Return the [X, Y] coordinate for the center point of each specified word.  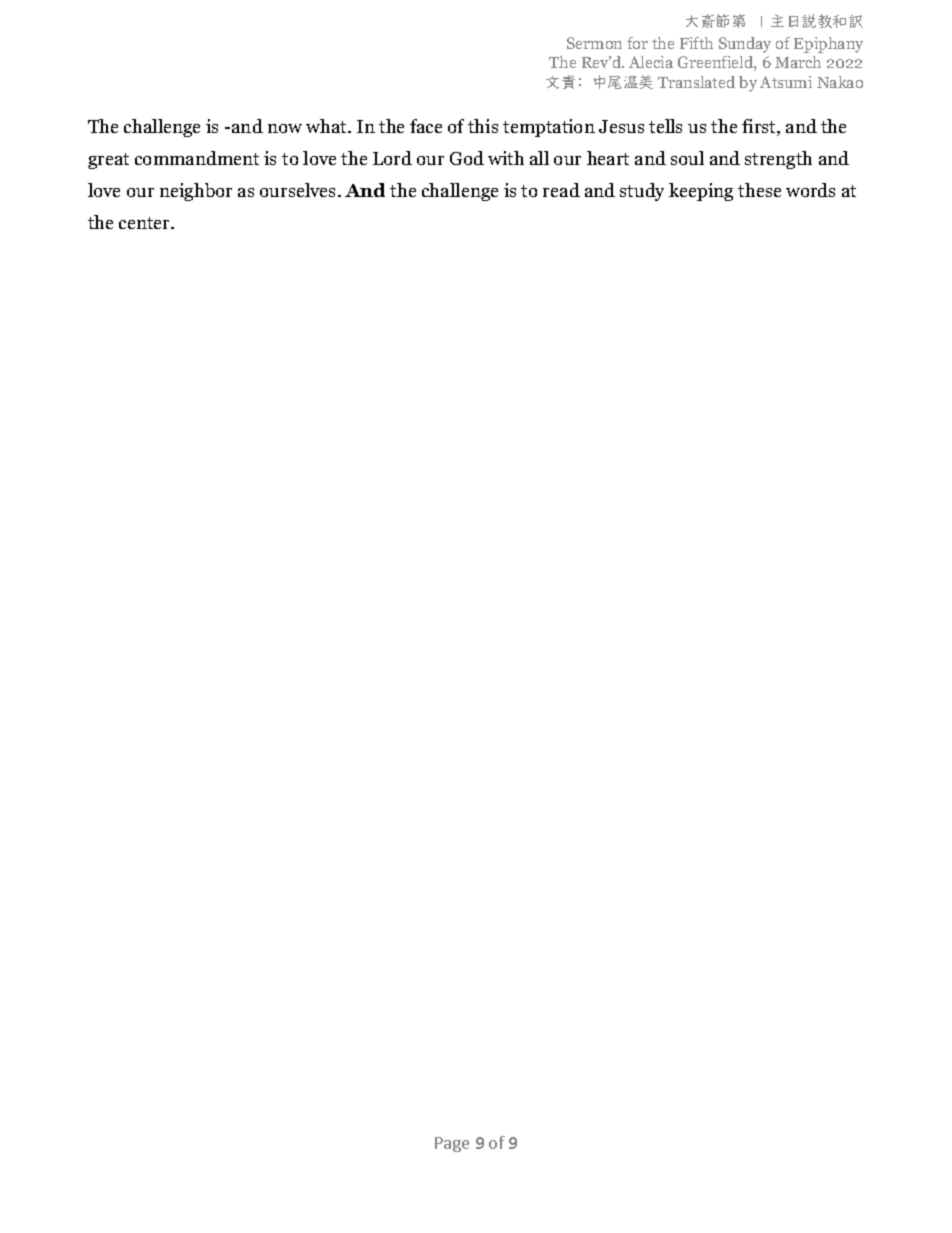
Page [452, 1144]
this [483, 126]
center [146, 223]
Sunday [745, 45]
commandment [197, 158]
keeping [701, 192]
